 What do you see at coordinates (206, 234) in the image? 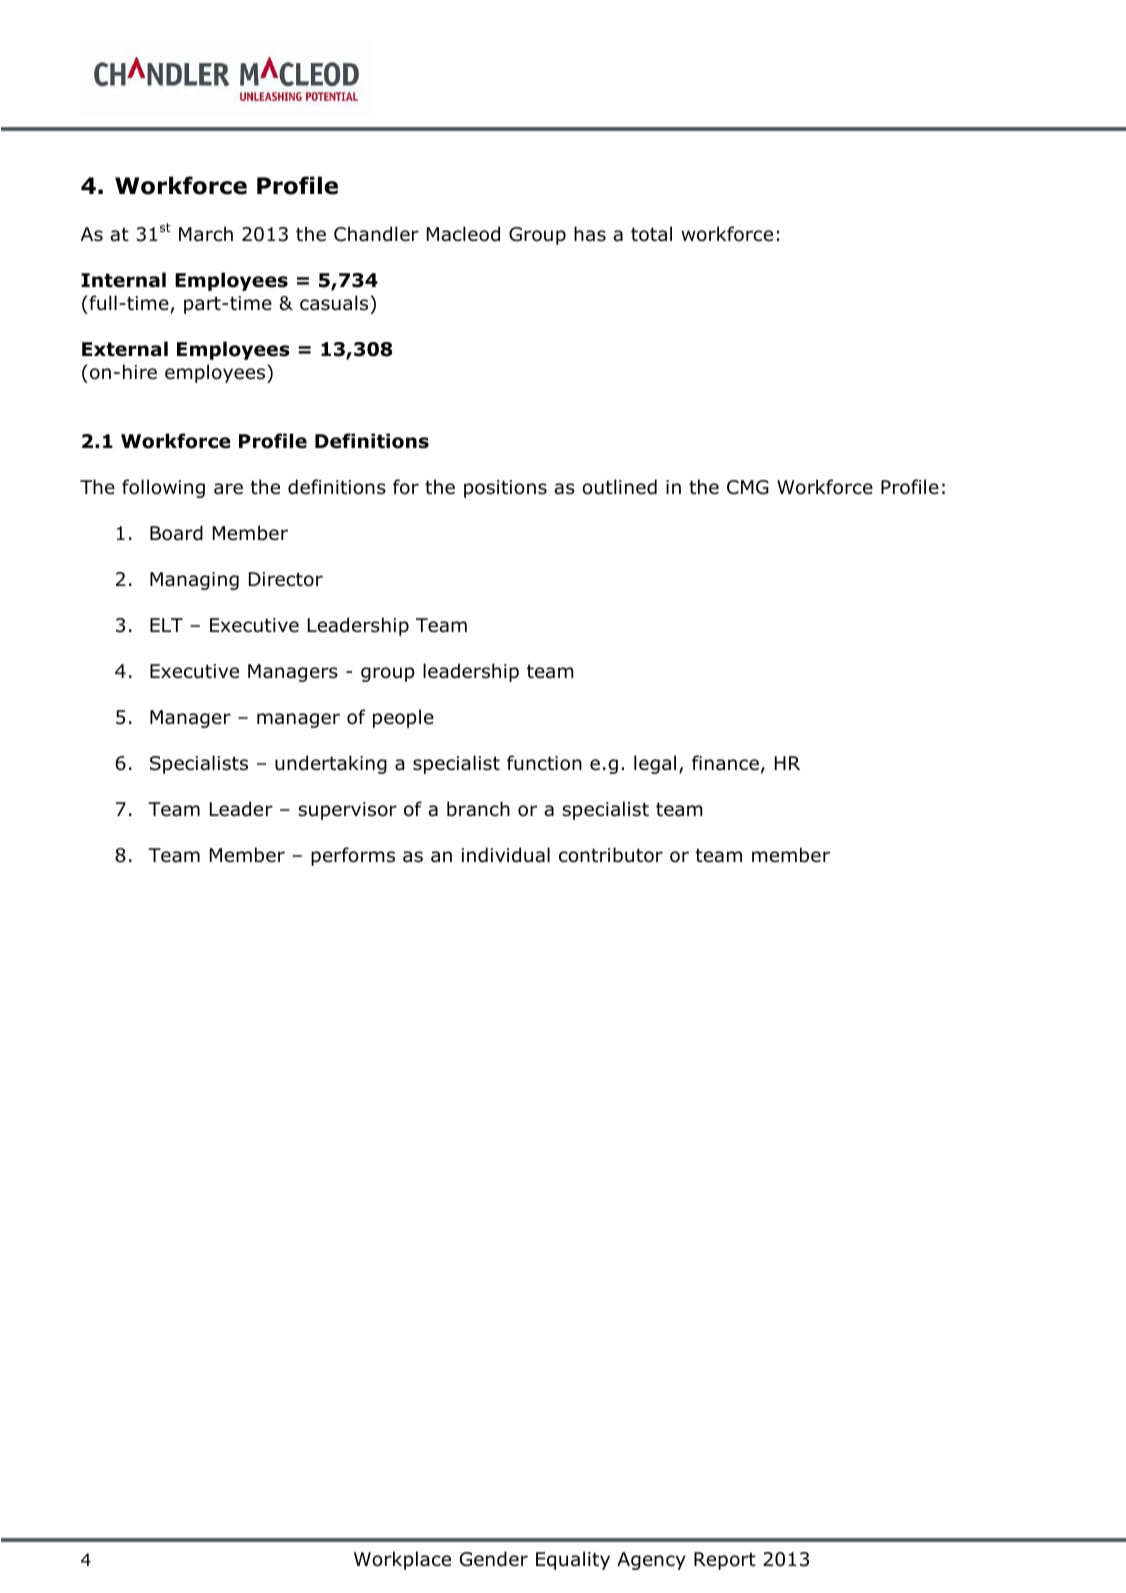
I see `March` at bounding box center [206, 234].
